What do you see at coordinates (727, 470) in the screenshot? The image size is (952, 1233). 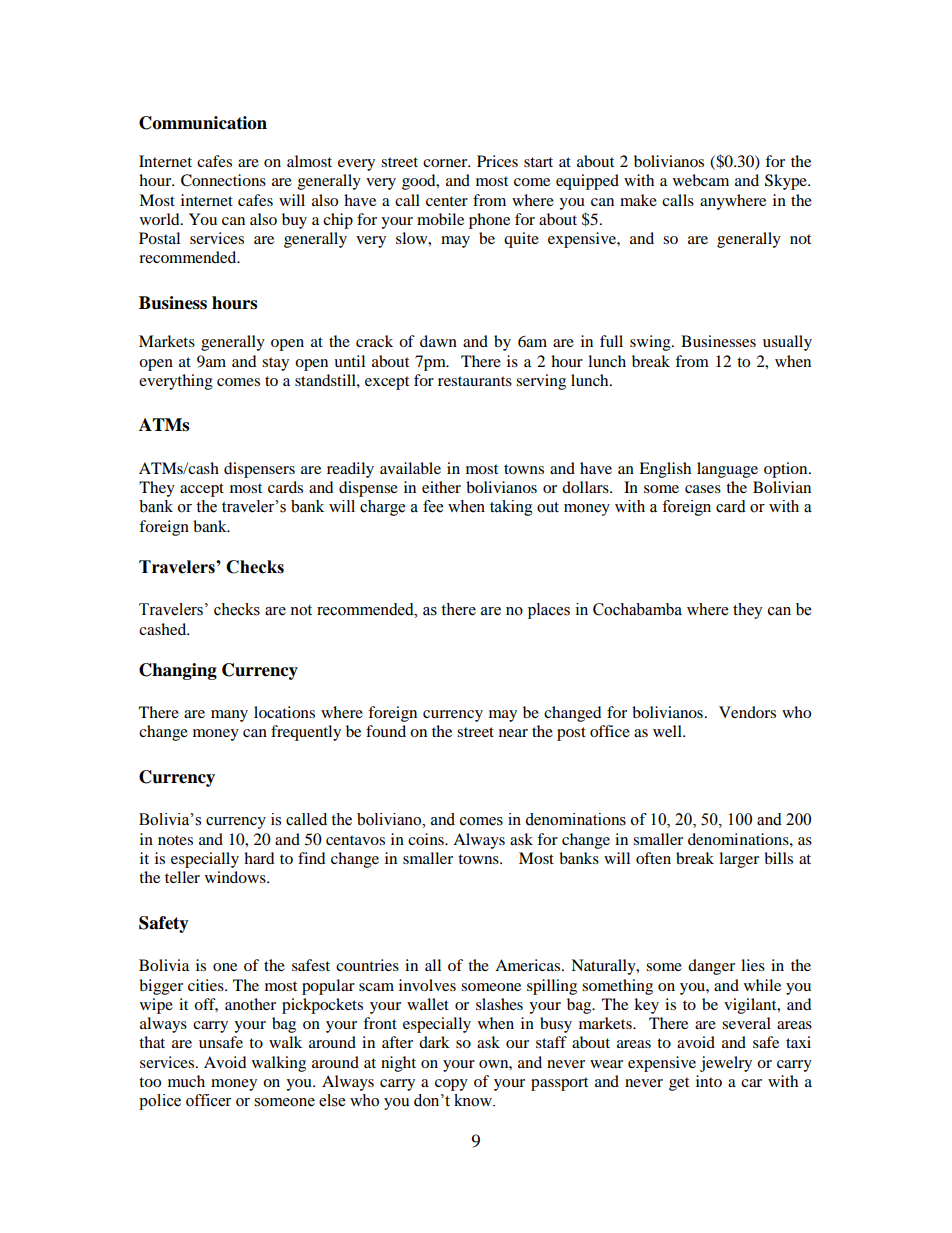 I see `language` at bounding box center [727, 470].
